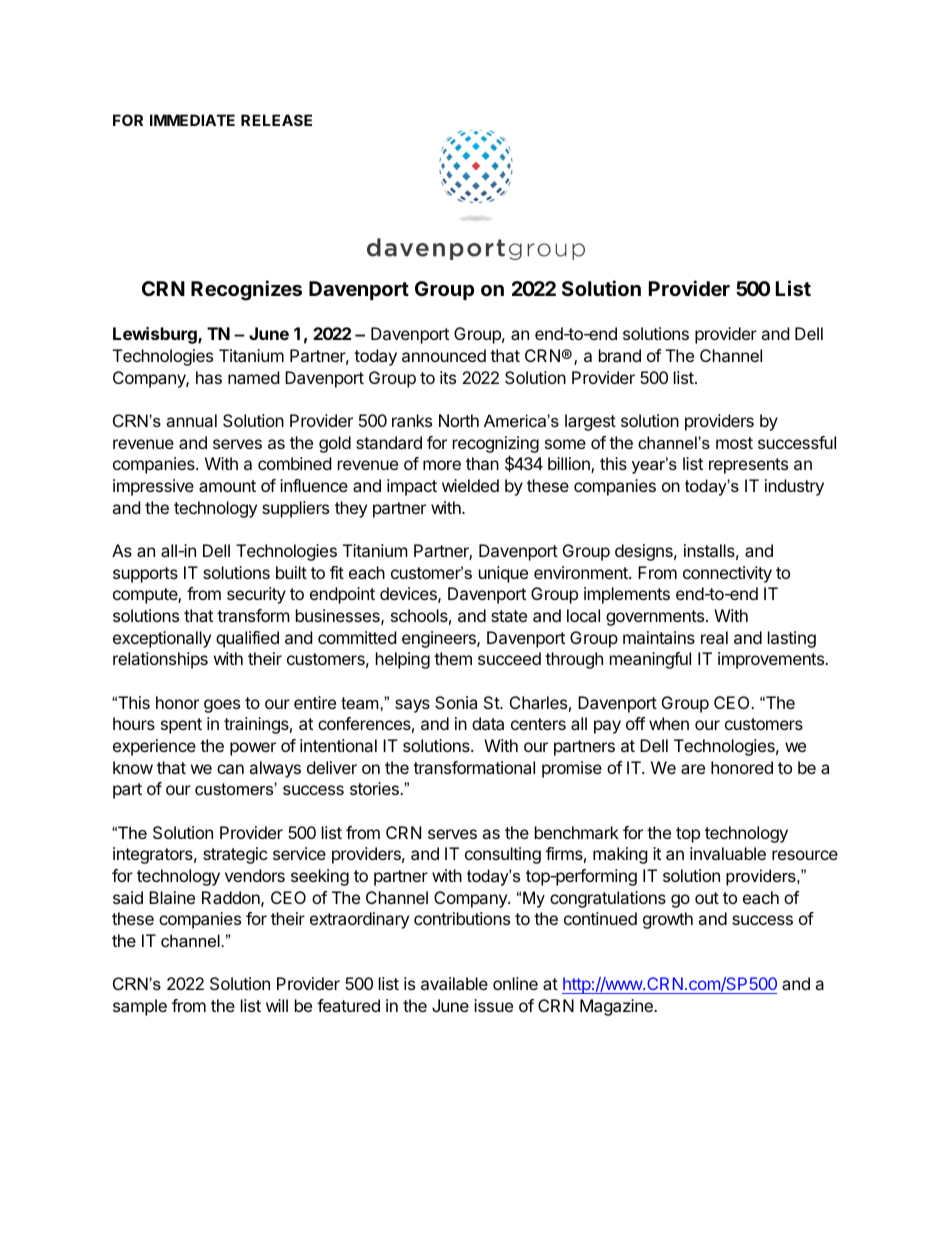 The height and width of the screenshot is (1233, 952). What do you see at coordinates (727, 574) in the screenshot?
I see `connectivity` at bounding box center [727, 574].
